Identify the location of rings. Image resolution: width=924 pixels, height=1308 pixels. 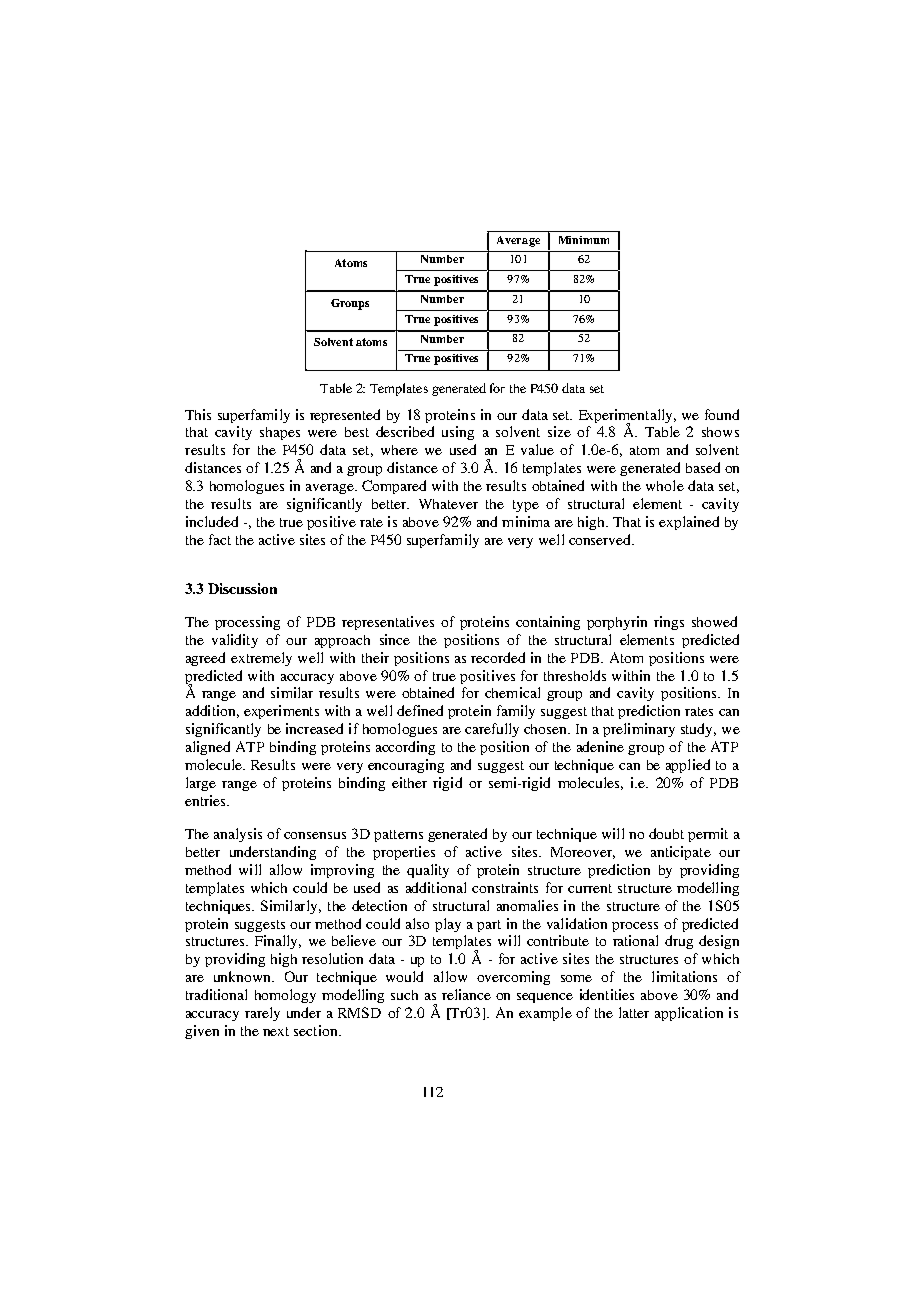
(669, 623).
